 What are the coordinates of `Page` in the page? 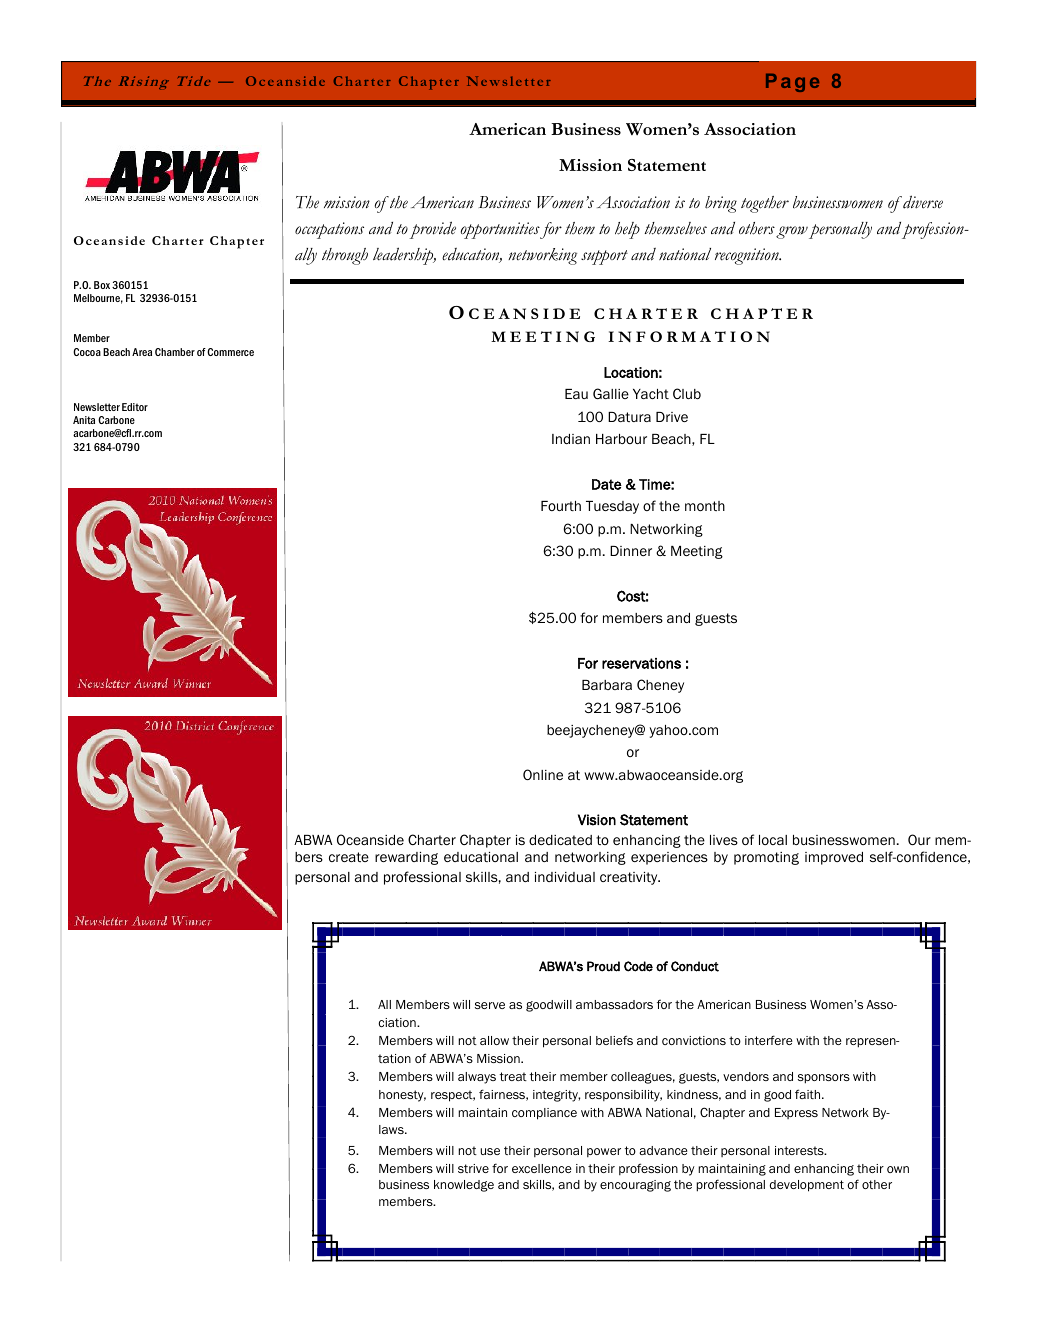 It's located at (792, 83).
